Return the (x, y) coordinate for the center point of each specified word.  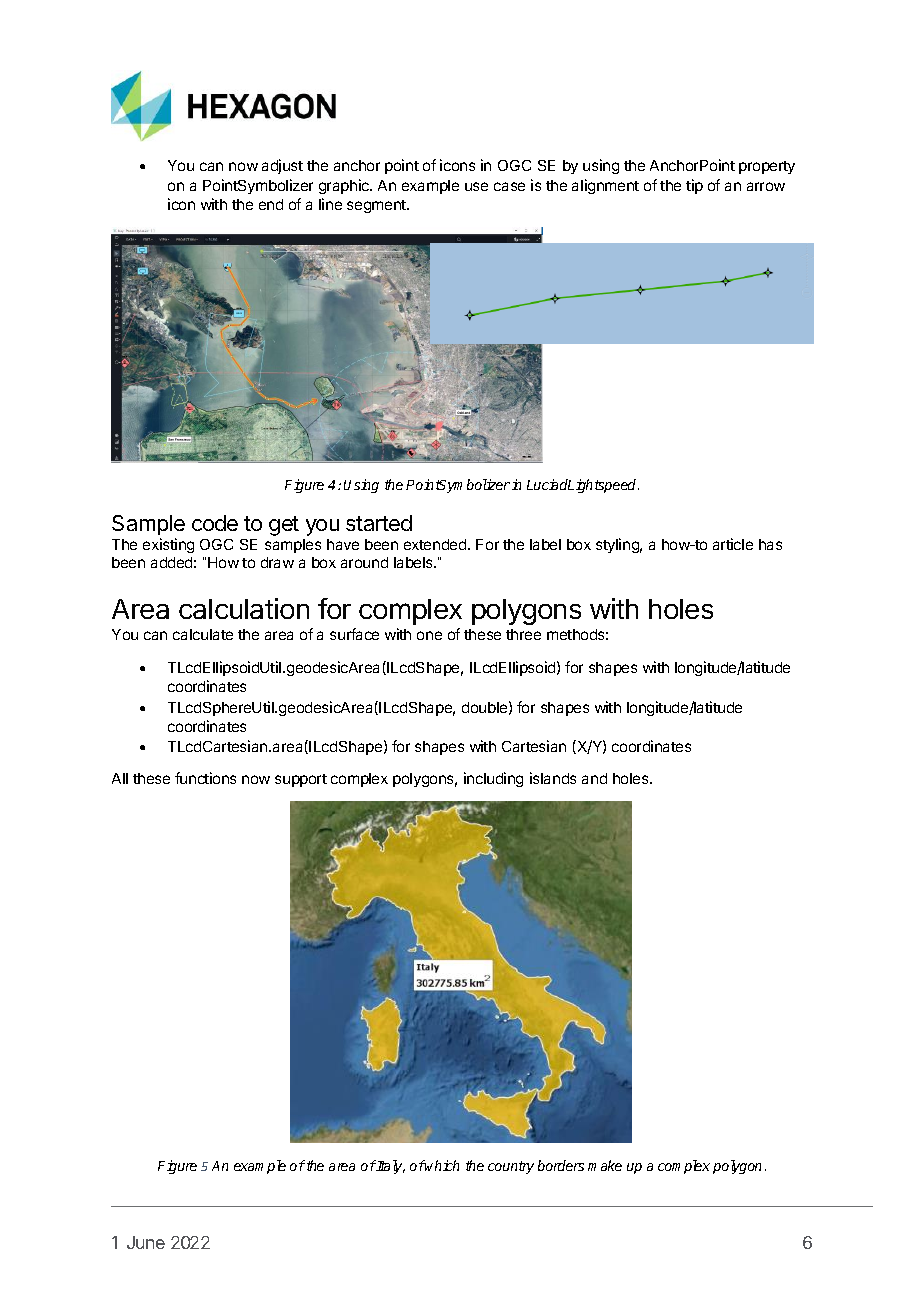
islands (553, 778)
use (476, 186)
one (429, 635)
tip (694, 186)
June (146, 1242)
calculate (203, 634)
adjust (282, 166)
